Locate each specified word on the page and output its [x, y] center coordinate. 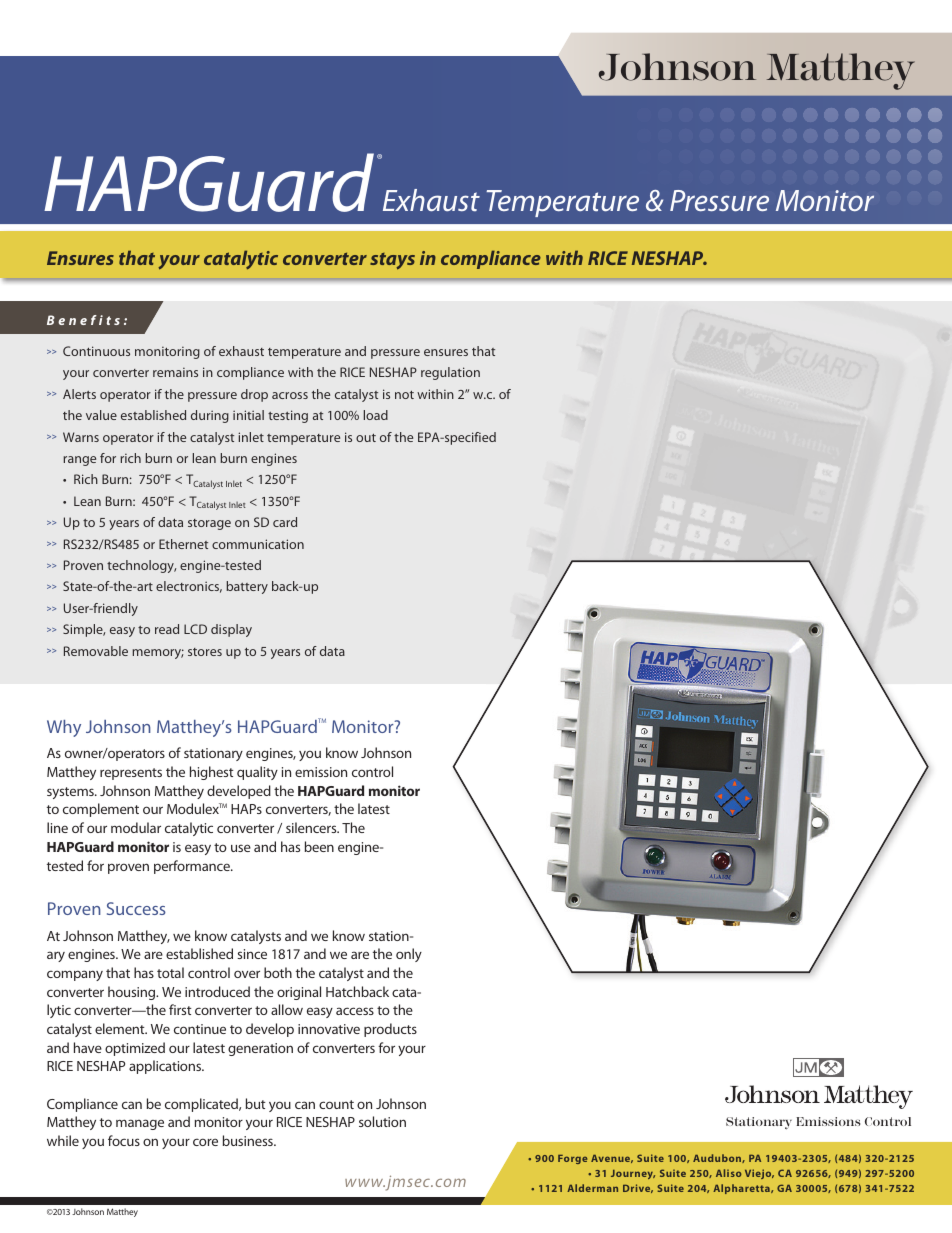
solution [382, 1121]
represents [131, 774]
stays [392, 261]
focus [124, 1140]
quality [257, 773]
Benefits [83, 320]
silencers [312, 827]
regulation [450, 373]
